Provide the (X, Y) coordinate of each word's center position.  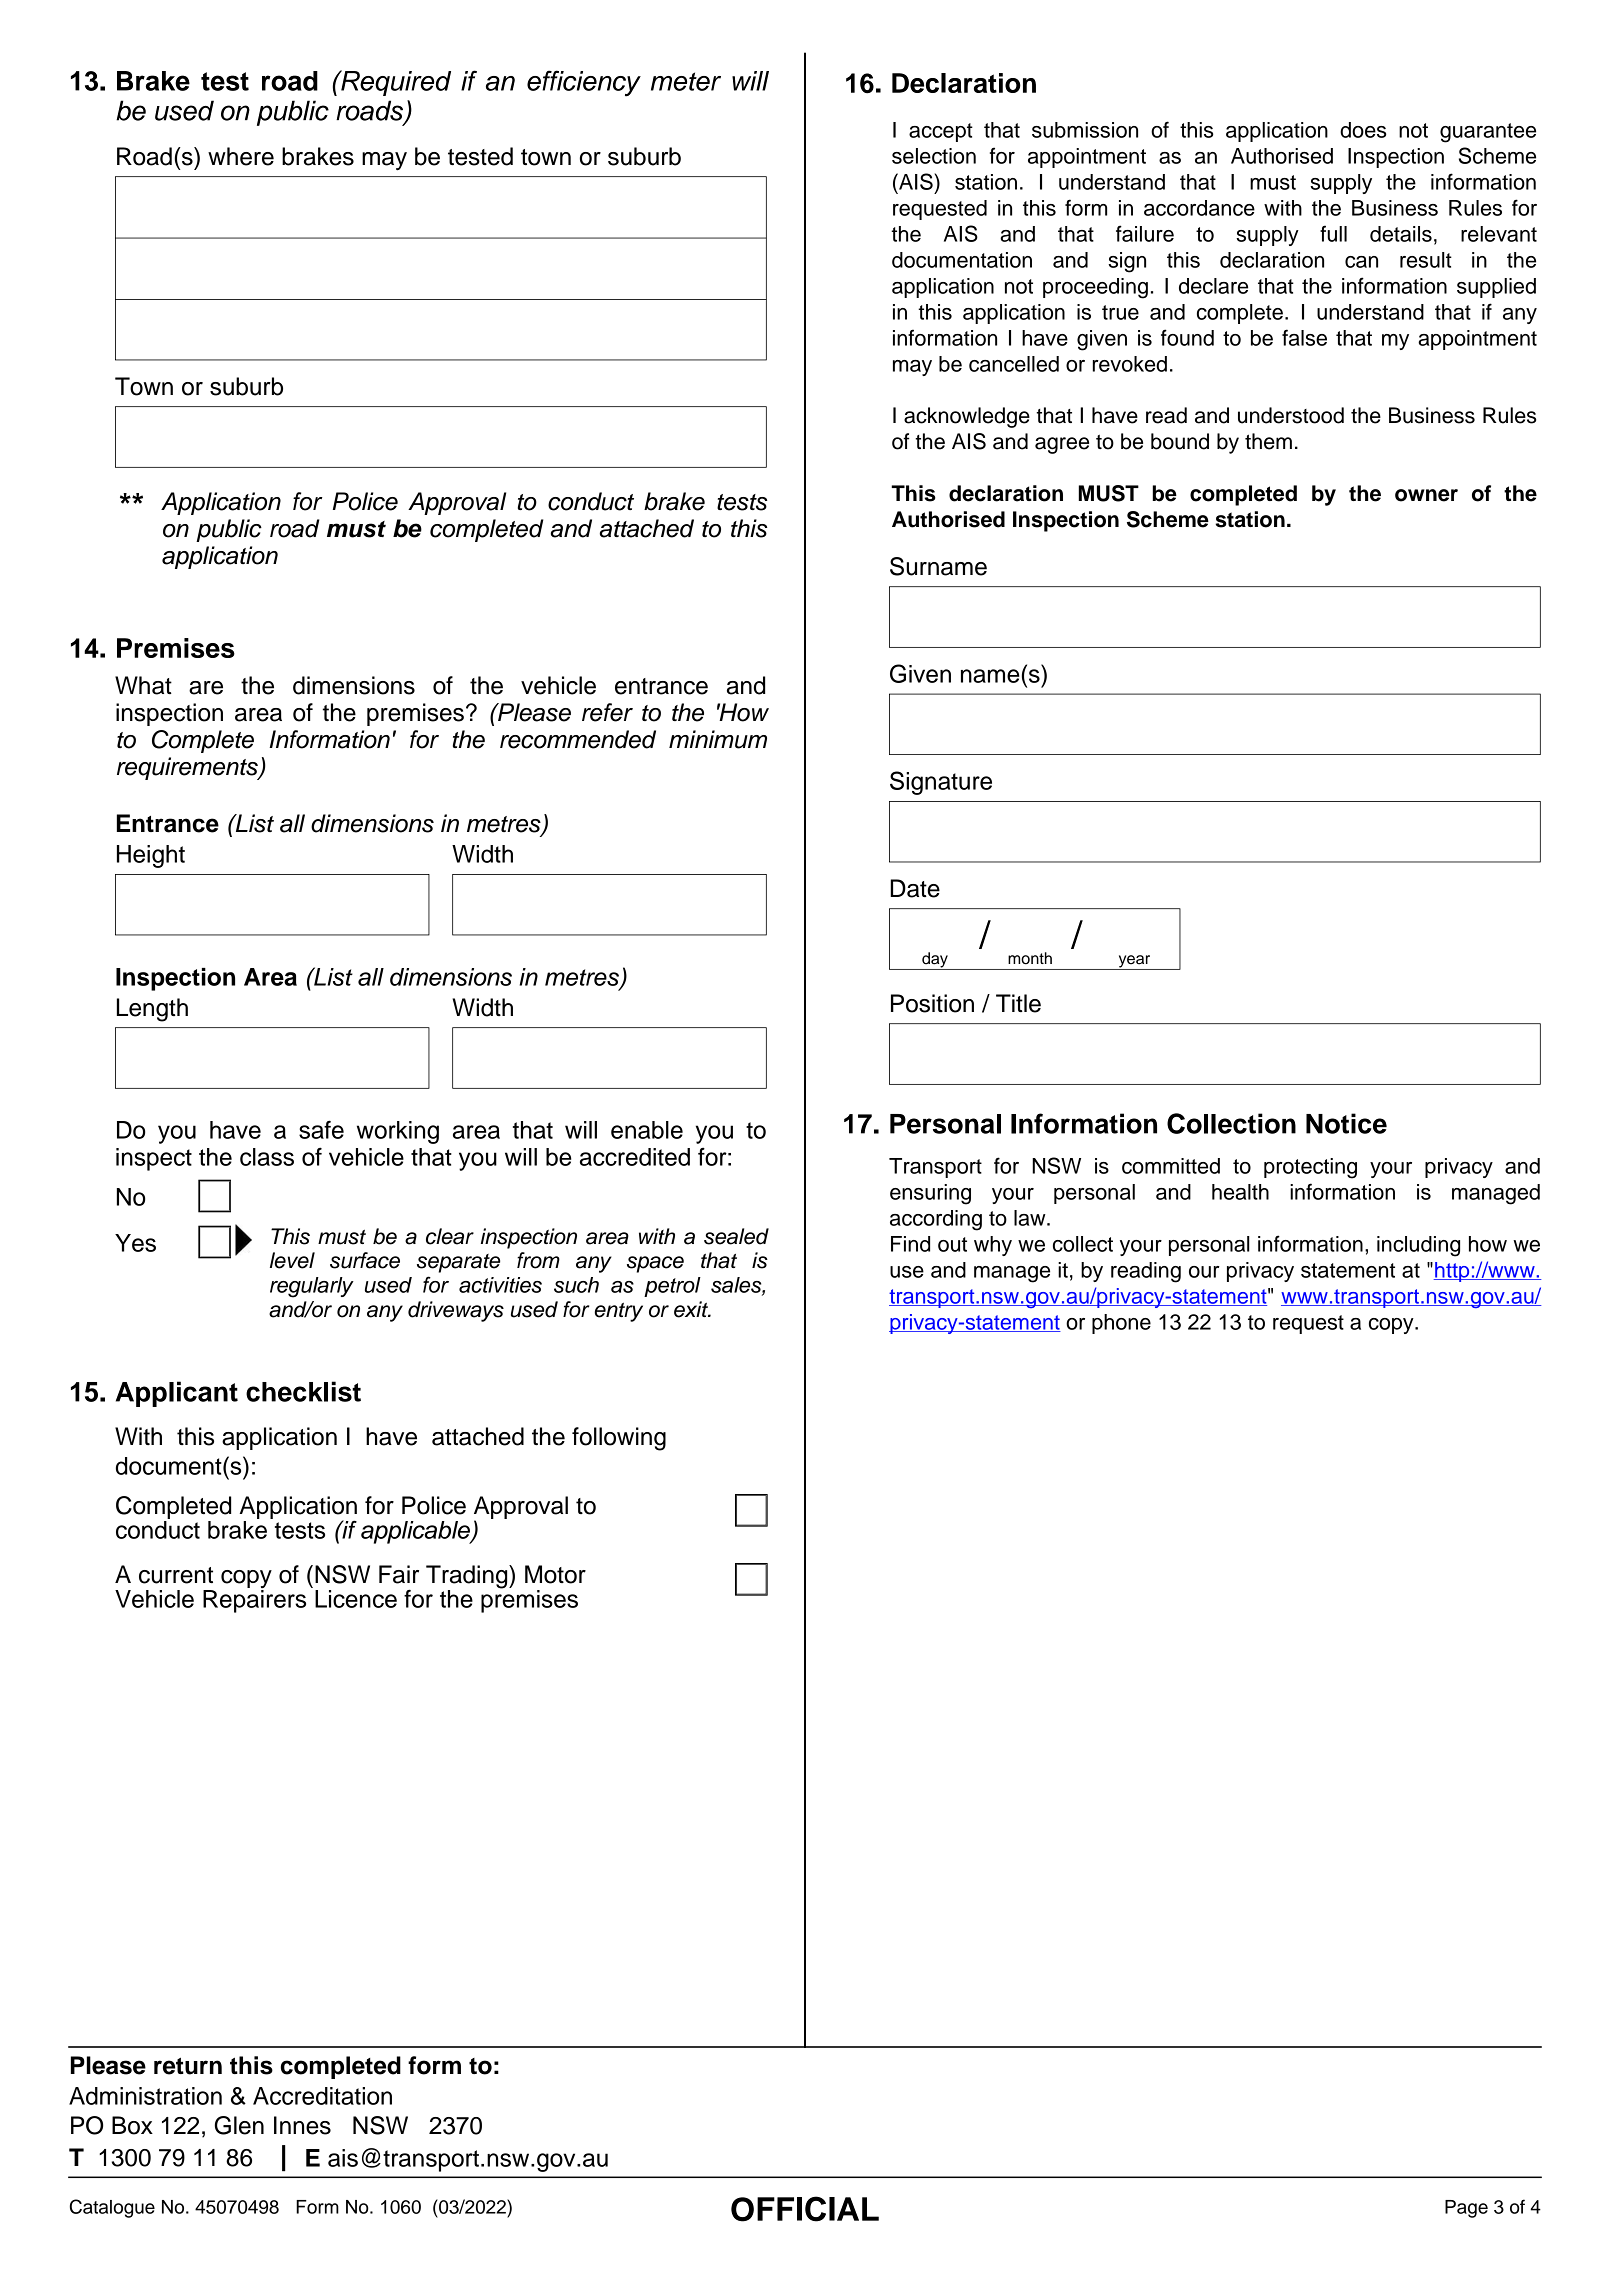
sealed (736, 1236)
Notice (1346, 1123)
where (241, 156)
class (267, 1157)
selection (934, 156)
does (1363, 130)
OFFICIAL (805, 2209)
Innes (302, 2125)
